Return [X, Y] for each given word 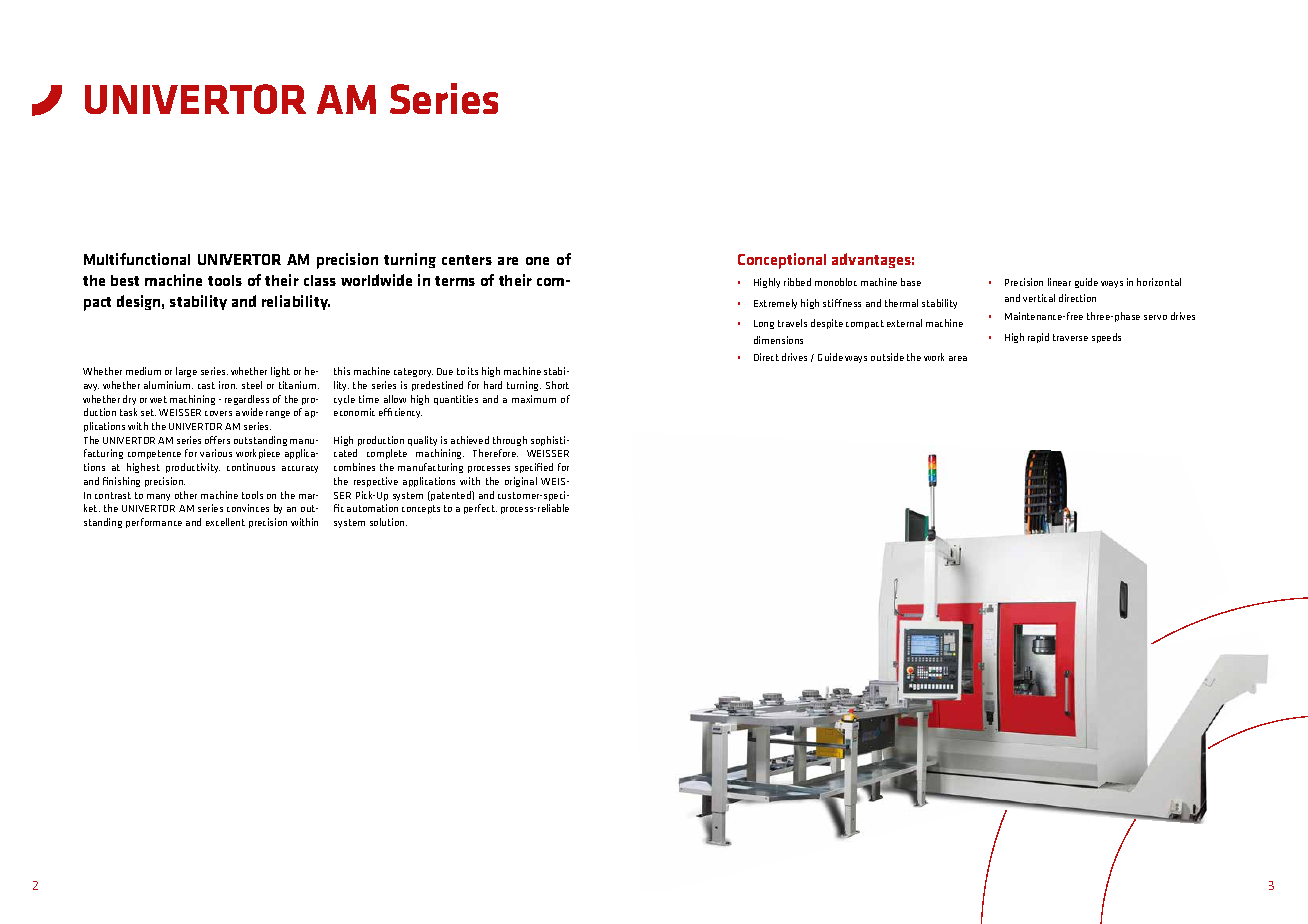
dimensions [778, 340]
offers [217, 440]
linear [1059, 282]
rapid [1038, 338]
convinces [248, 508]
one [537, 261]
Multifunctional [137, 259]
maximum [534, 399]
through [510, 441]
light [280, 372]
